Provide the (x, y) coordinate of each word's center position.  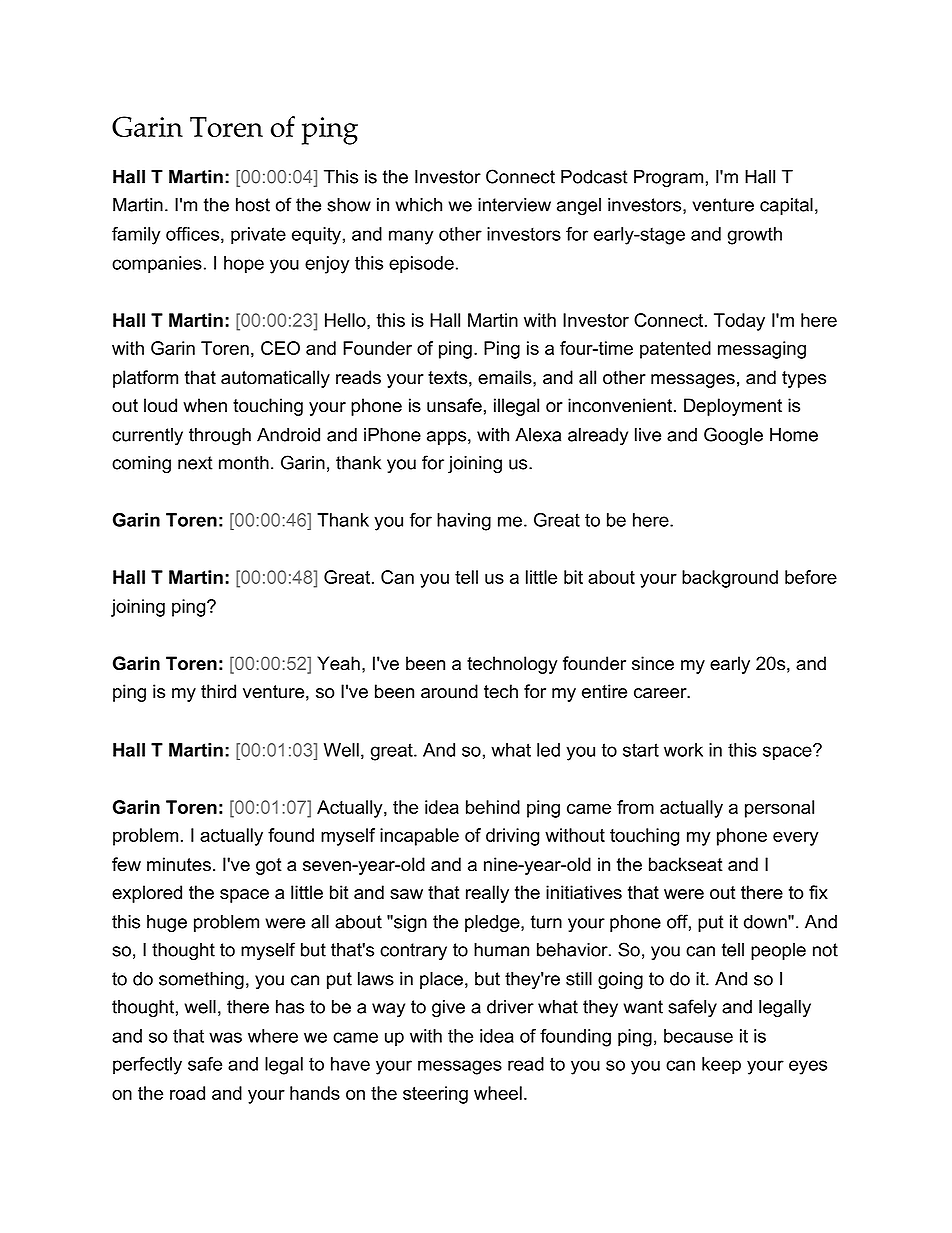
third (218, 691)
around (449, 691)
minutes (179, 864)
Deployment (733, 407)
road (187, 1093)
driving (512, 837)
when (205, 405)
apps (446, 438)
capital (786, 206)
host (253, 205)
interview (514, 205)
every (796, 839)
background (730, 579)
